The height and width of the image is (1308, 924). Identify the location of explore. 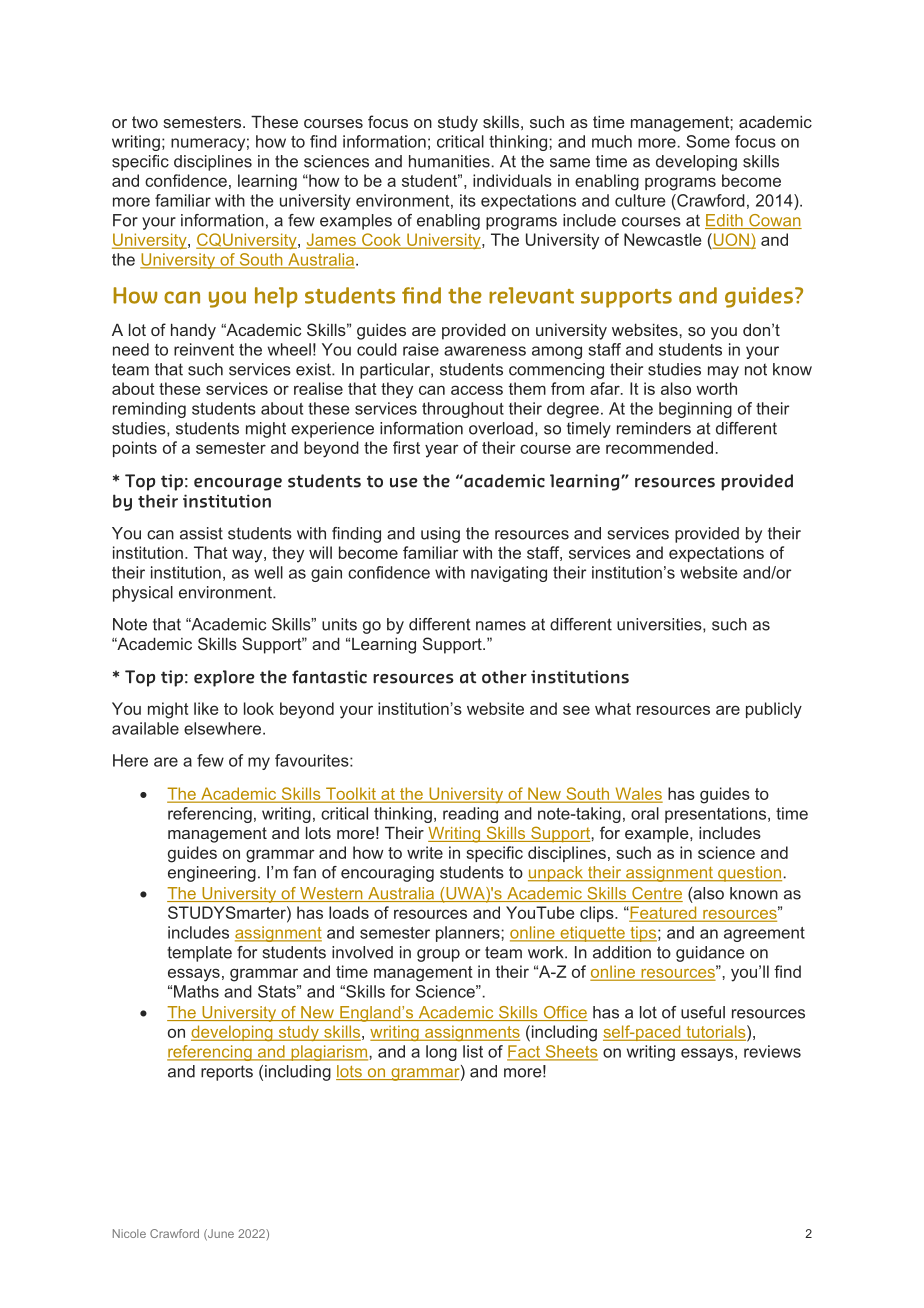
(224, 678).
